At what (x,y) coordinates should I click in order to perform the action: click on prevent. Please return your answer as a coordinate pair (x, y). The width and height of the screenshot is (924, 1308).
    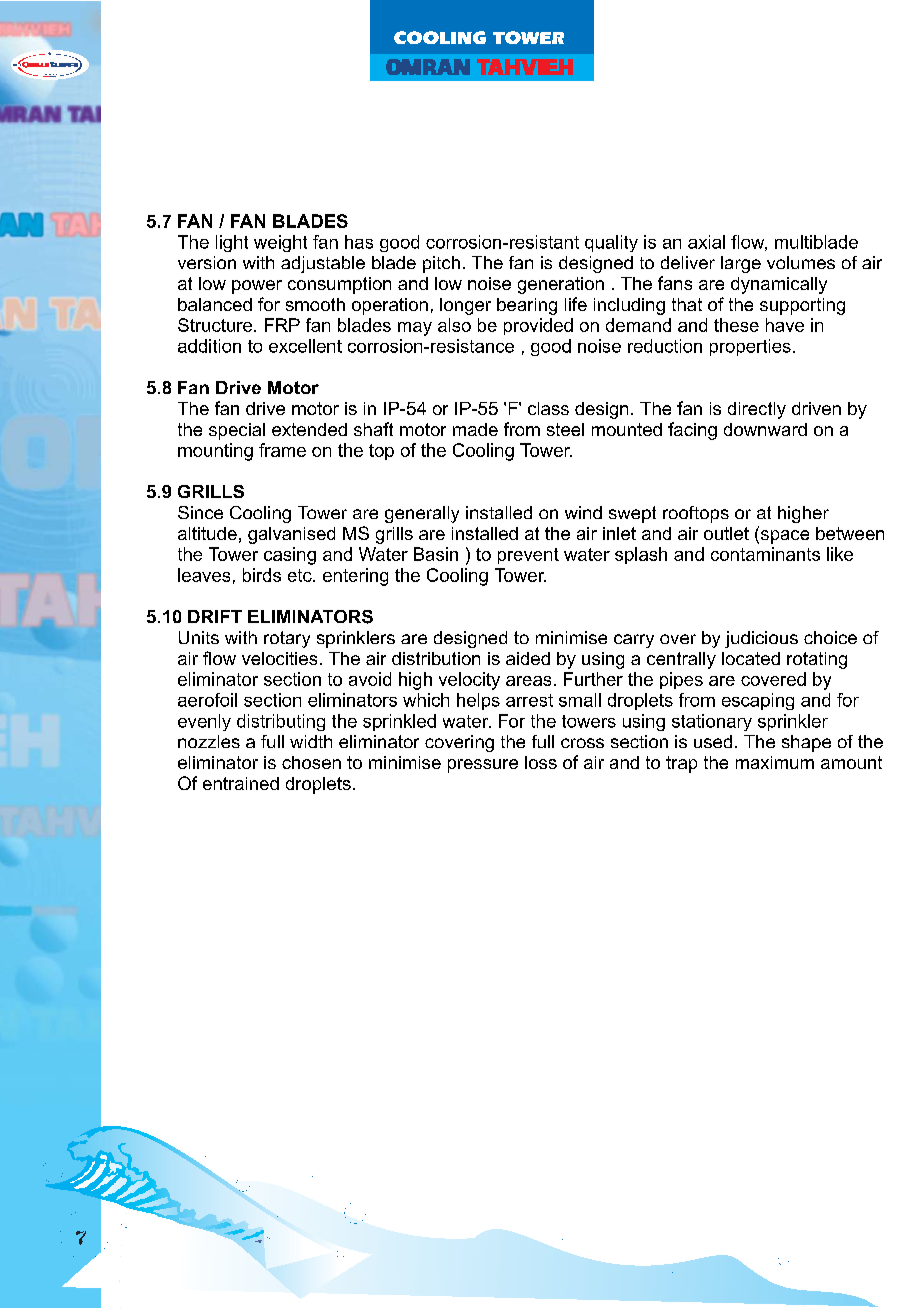
    Looking at the image, I should click on (528, 556).
